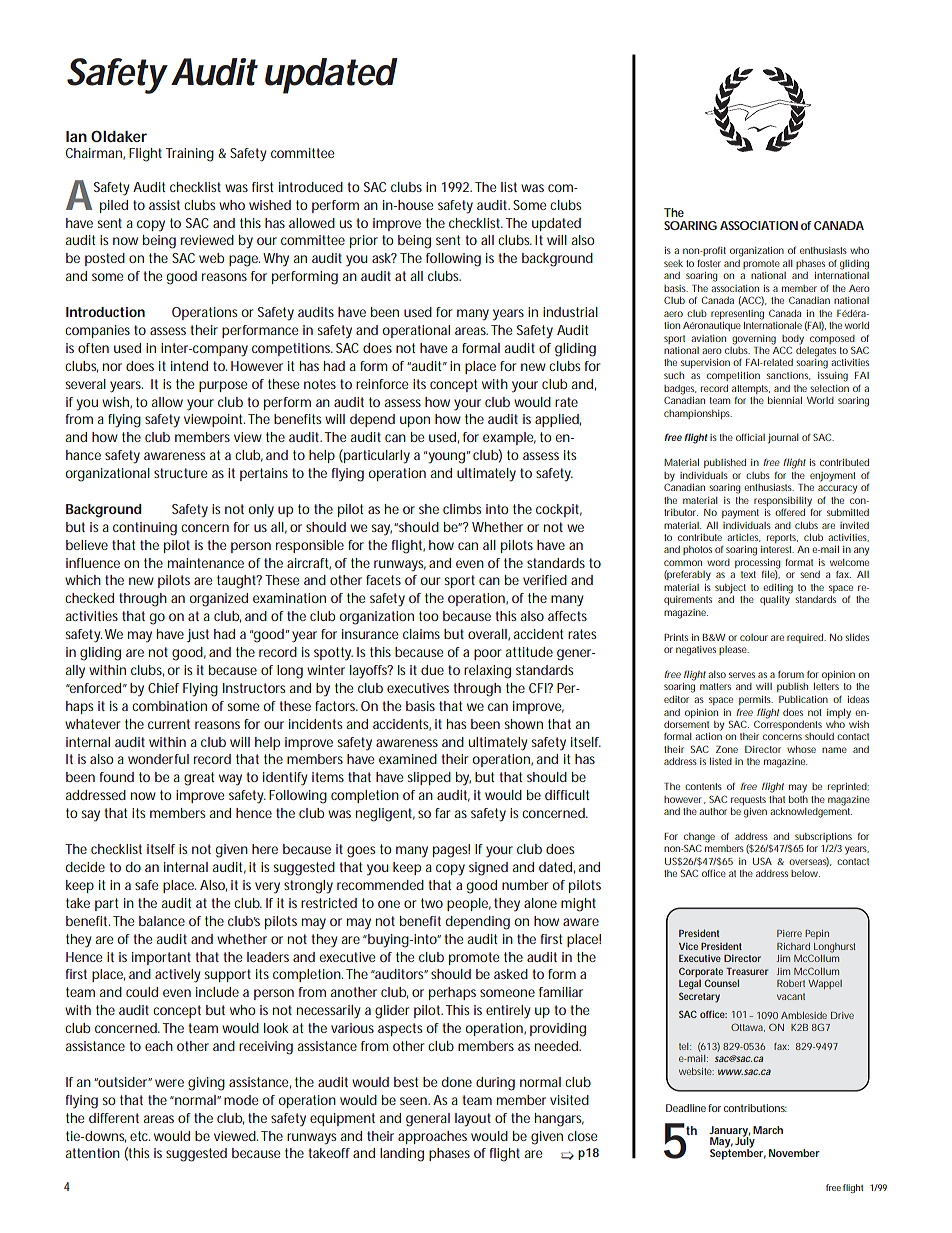 Image resolution: width=952 pixels, height=1233 pixels. I want to click on requests, so click(748, 800).
